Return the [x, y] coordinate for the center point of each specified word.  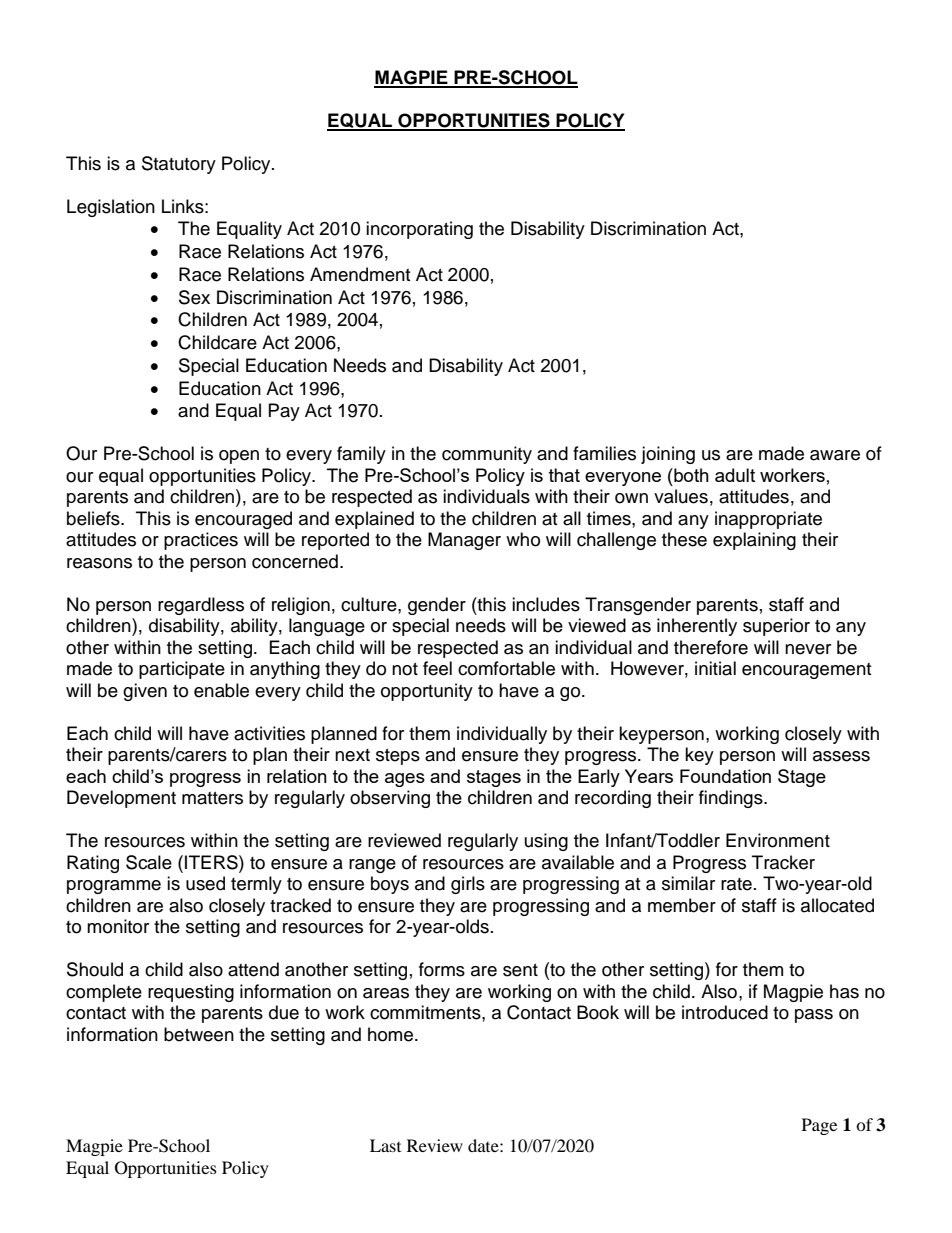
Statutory [179, 165]
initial [715, 668]
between [199, 1034]
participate [182, 670]
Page [819, 1126]
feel [437, 668]
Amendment [360, 274]
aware [835, 455]
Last [385, 1145]
